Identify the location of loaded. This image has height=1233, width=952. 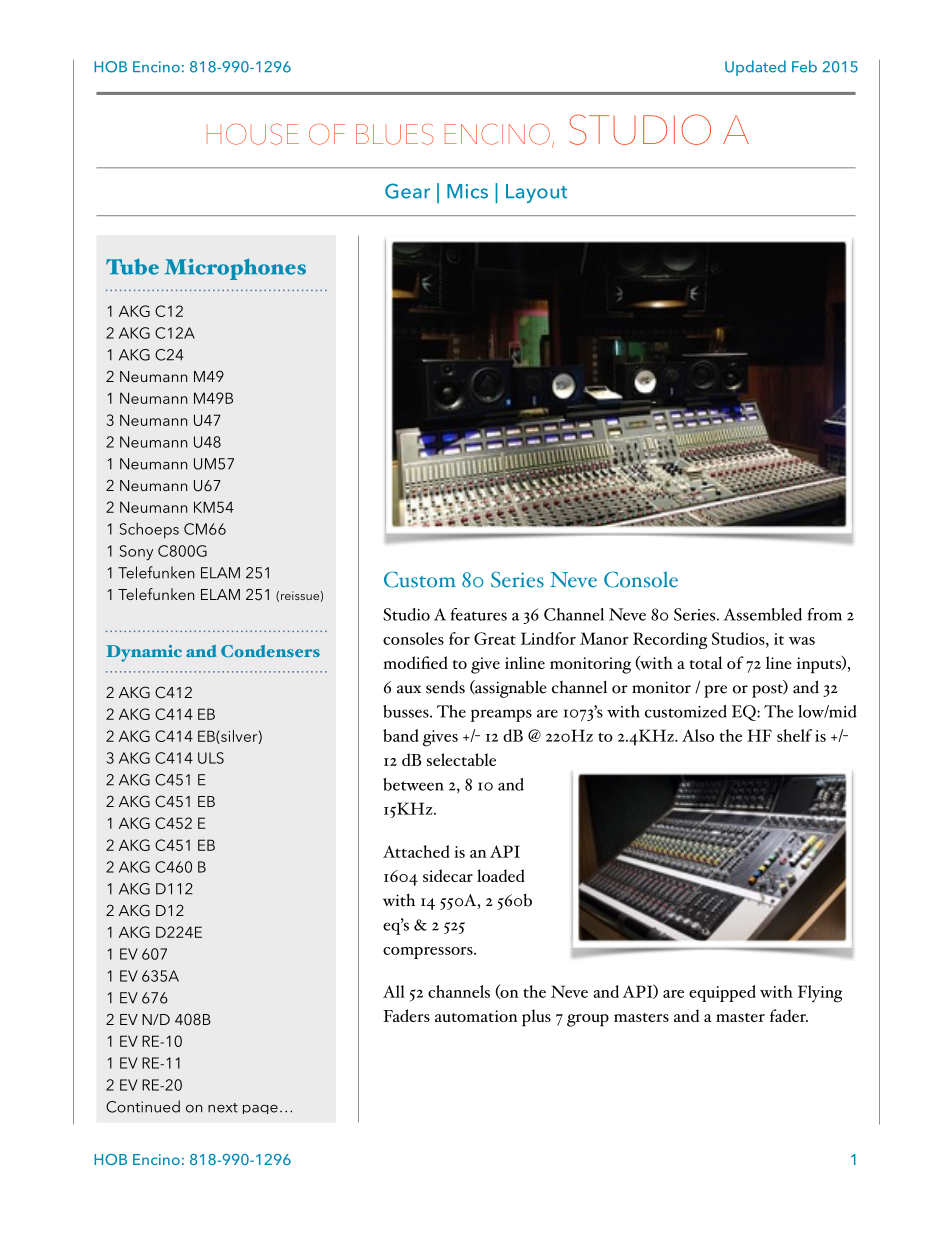
(501, 875).
